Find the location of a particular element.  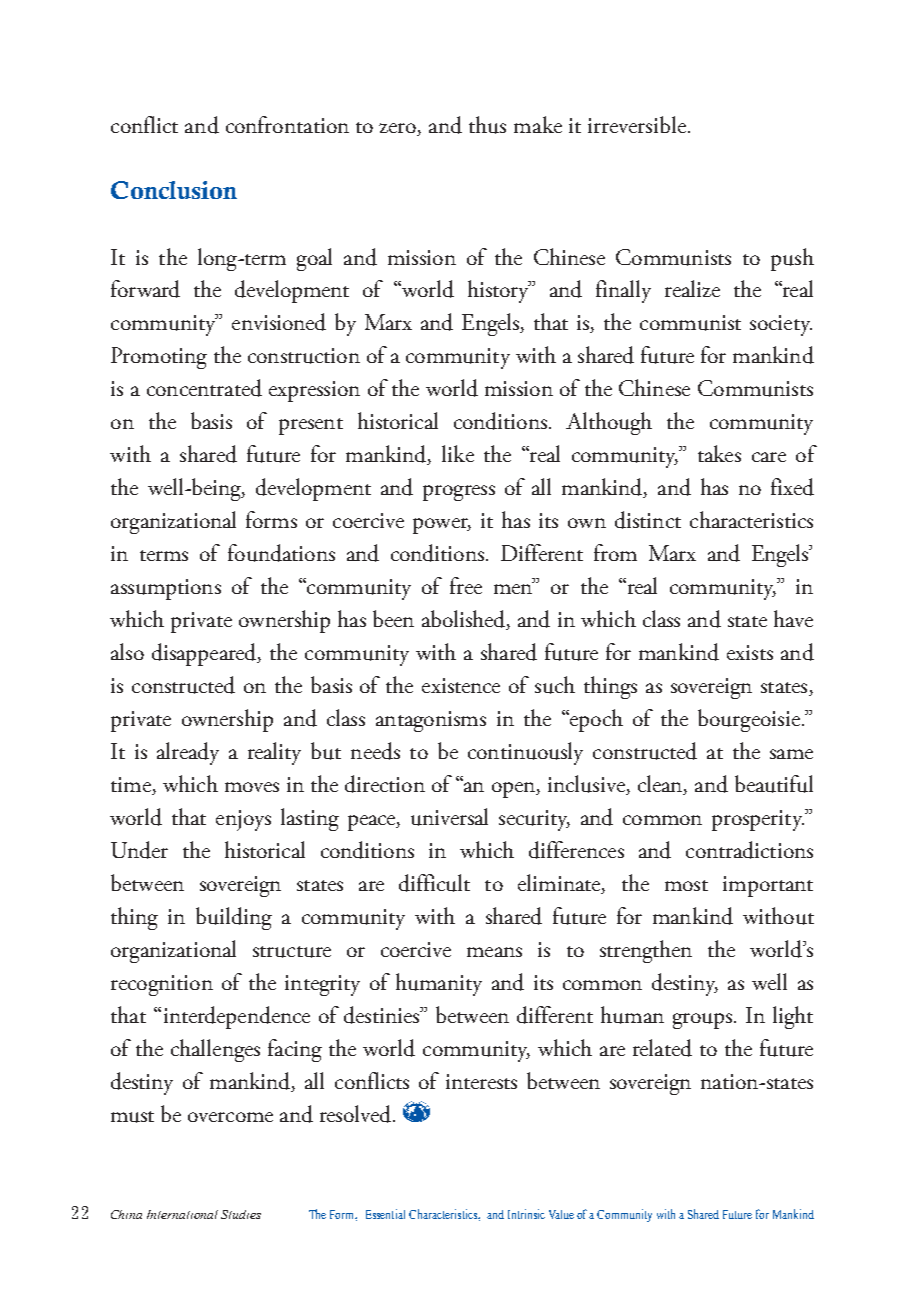

progress is located at coordinates (459, 493).
